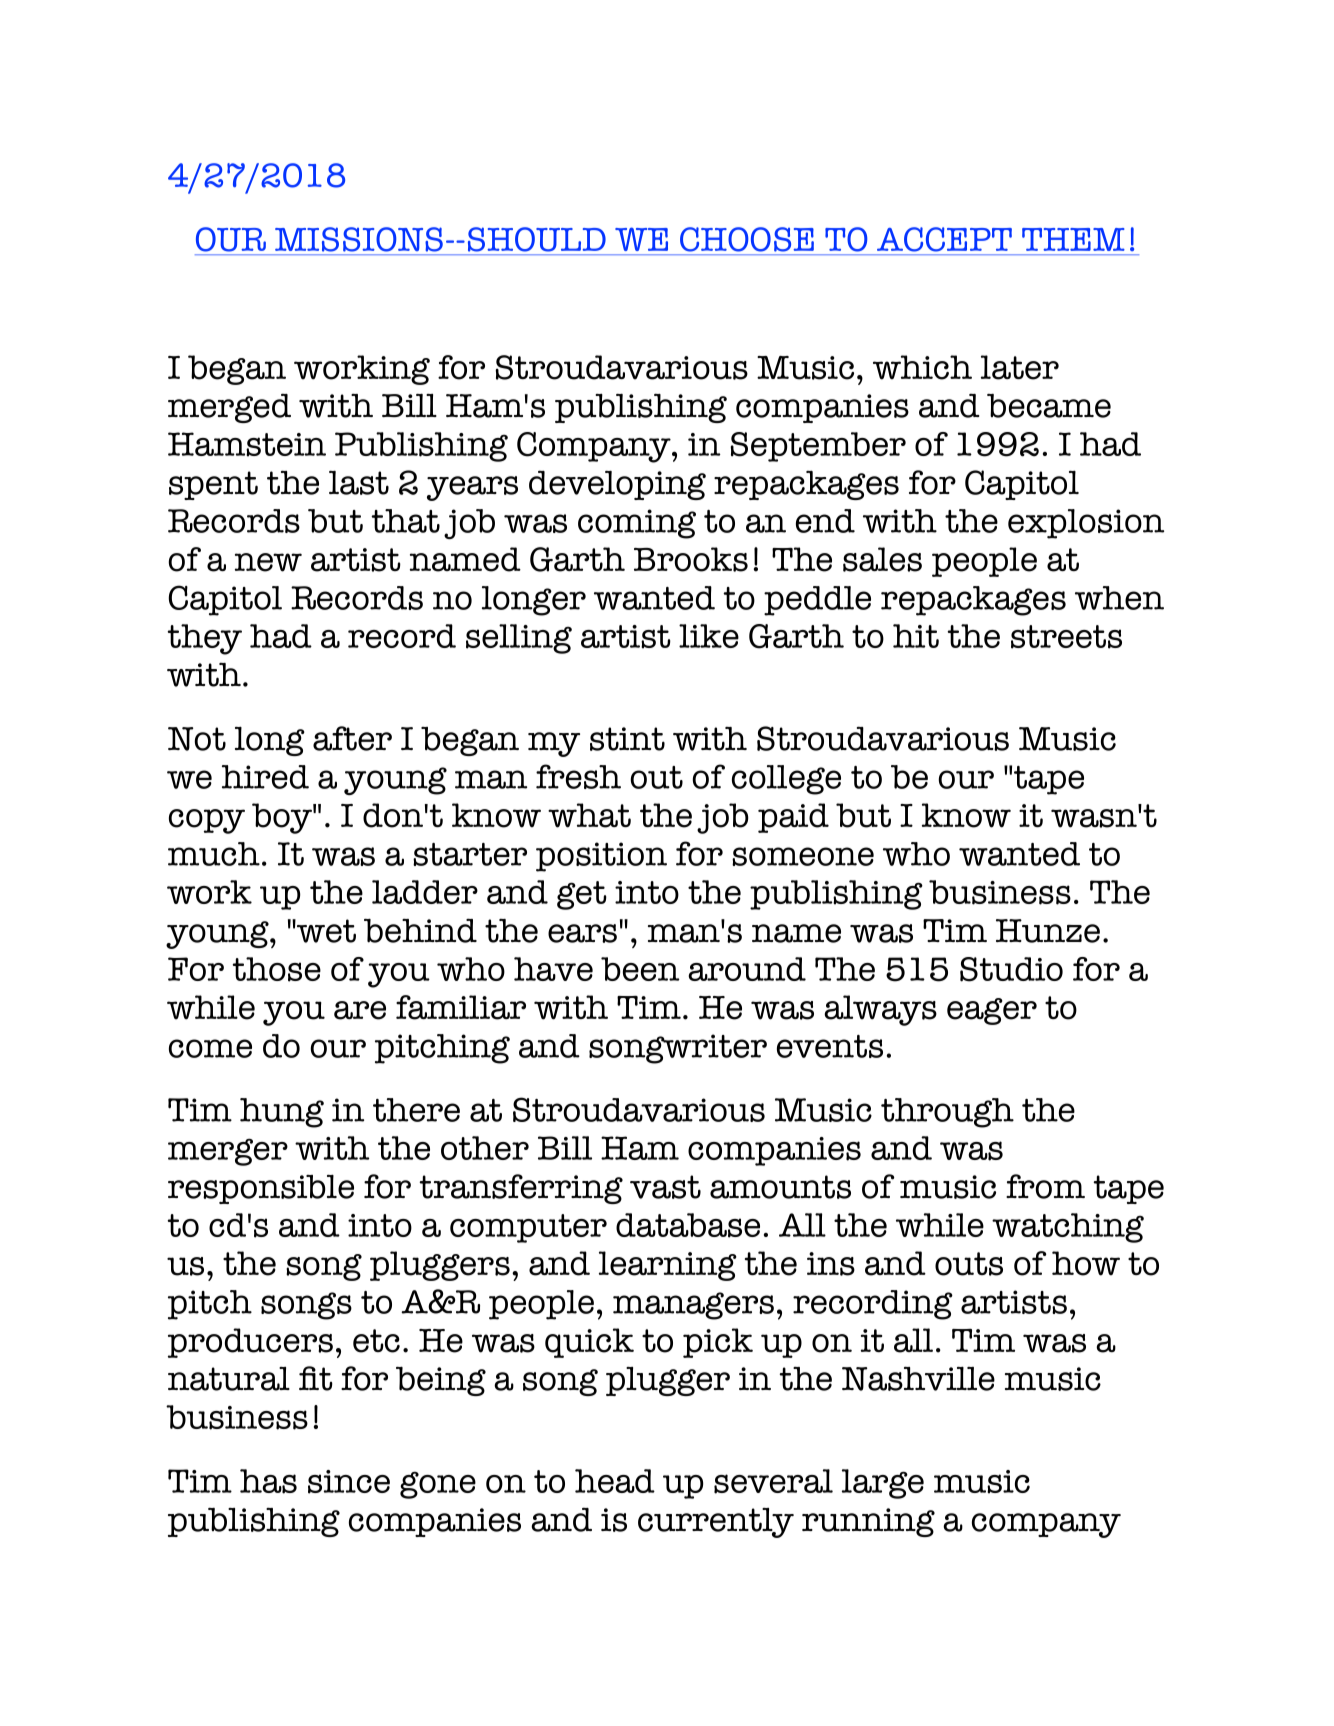  What do you see at coordinates (261, 1189) in the screenshot?
I see `responsible` at bounding box center [261, 1189].
